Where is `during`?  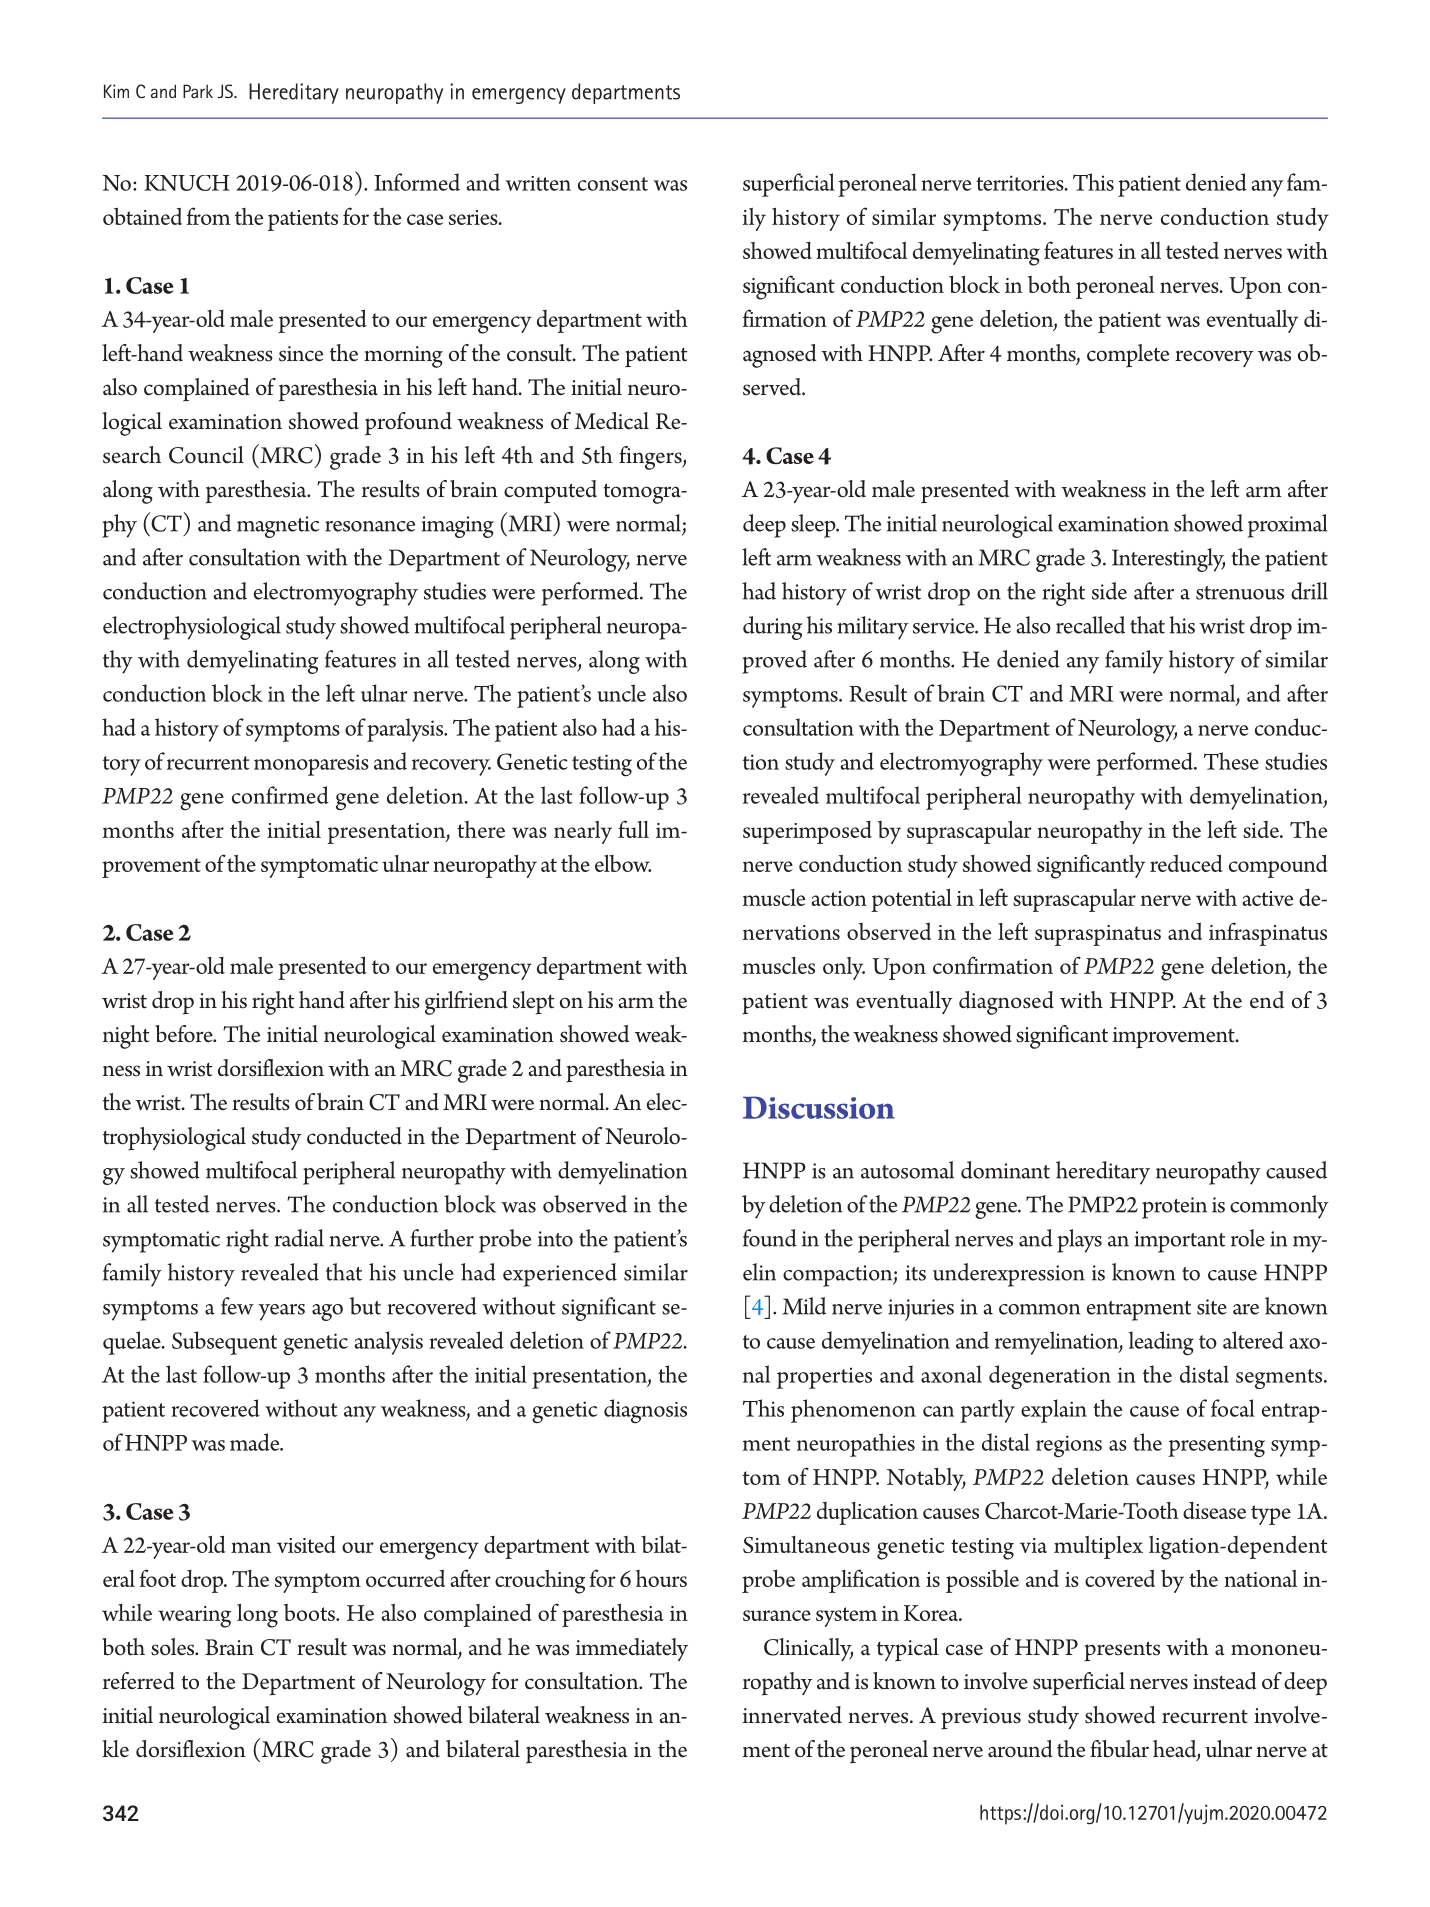
during is located at coordinates (773, 628).
